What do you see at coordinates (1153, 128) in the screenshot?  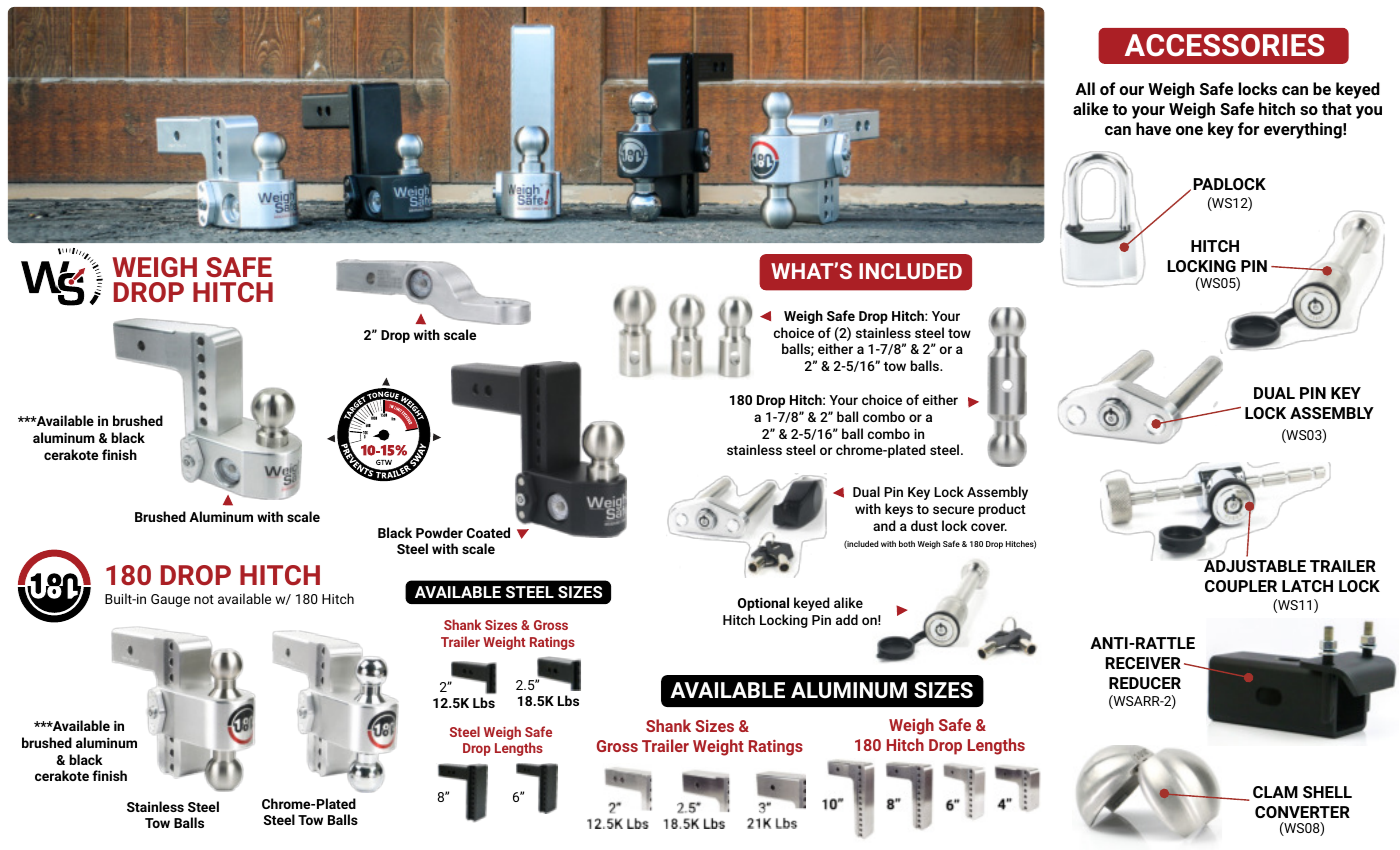 I see `have` at bounding box center [1153, 128].
